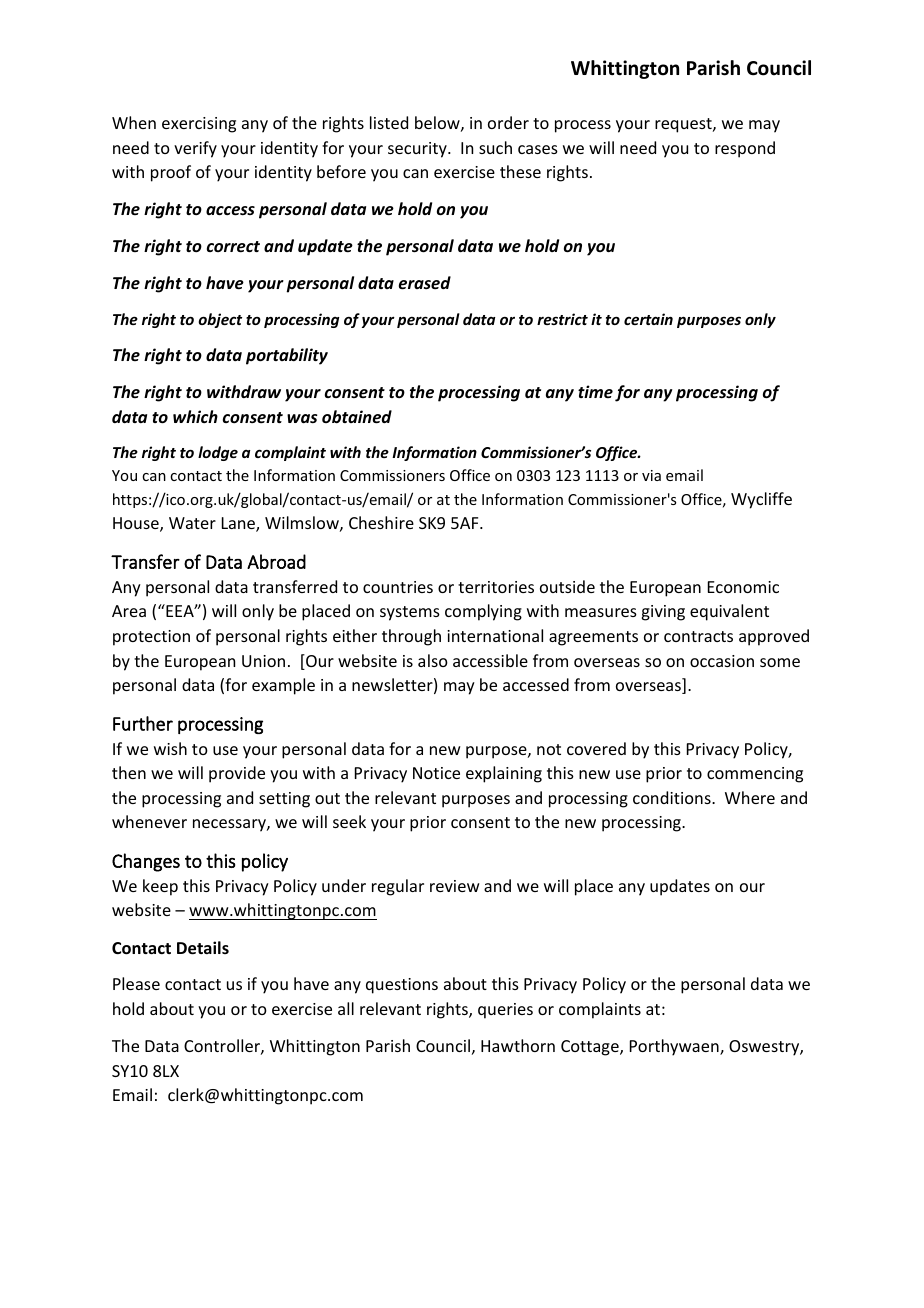 This page has height=1308, width=924. Describe the element at coordinates (518, 1045) in the page. I see `Hawthorn` at that location.
